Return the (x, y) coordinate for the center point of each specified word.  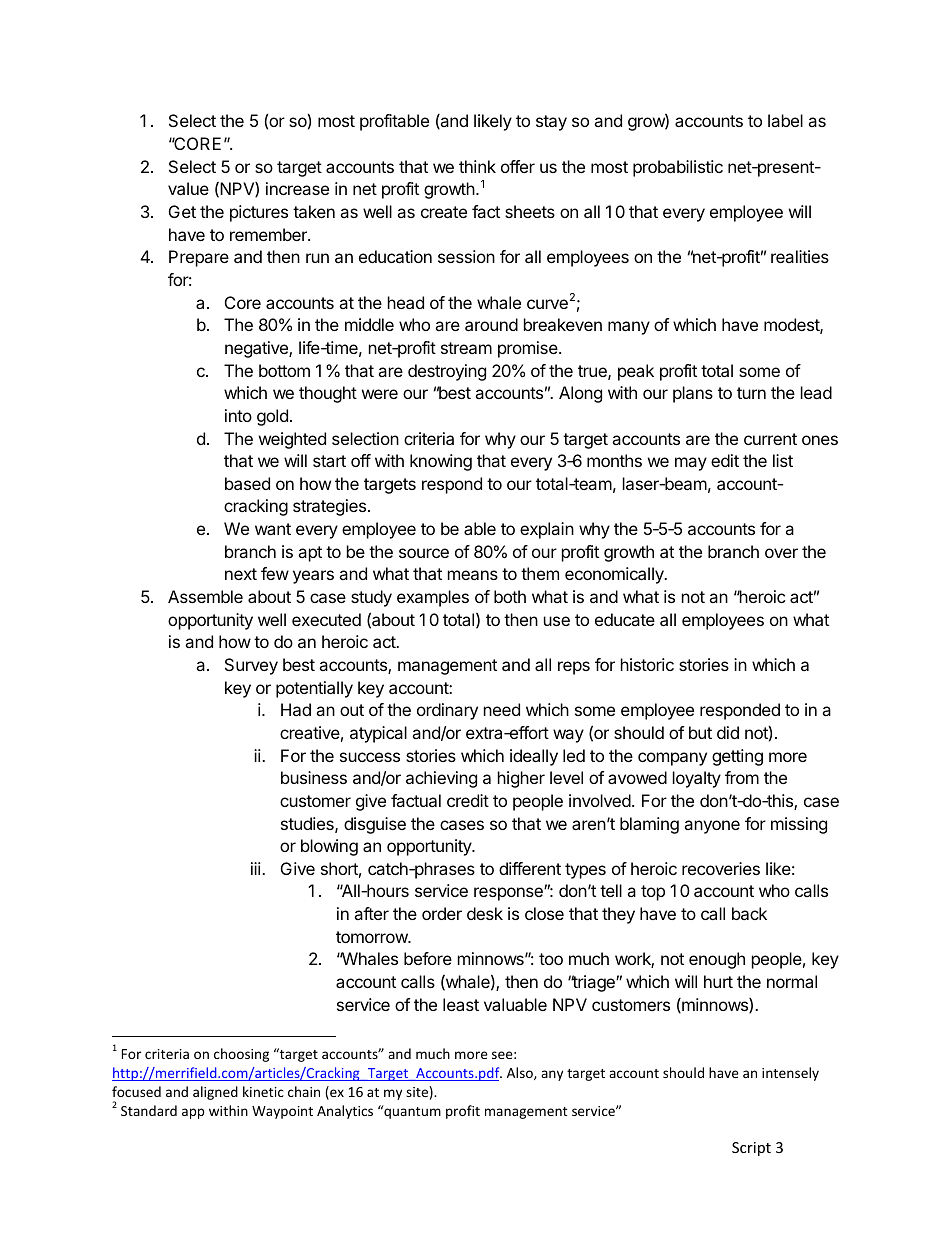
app (193, 1113)
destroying (447, 372)
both (510, 596)
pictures (259, 213)
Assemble (205, 596)
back (749, 913)
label (785, 120)
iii (257, 868)
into (238, 415)
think (477, 166)
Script (751, 1149)
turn (751, 393)
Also (521, 1073)
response (509, 894)
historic (647, 664)
